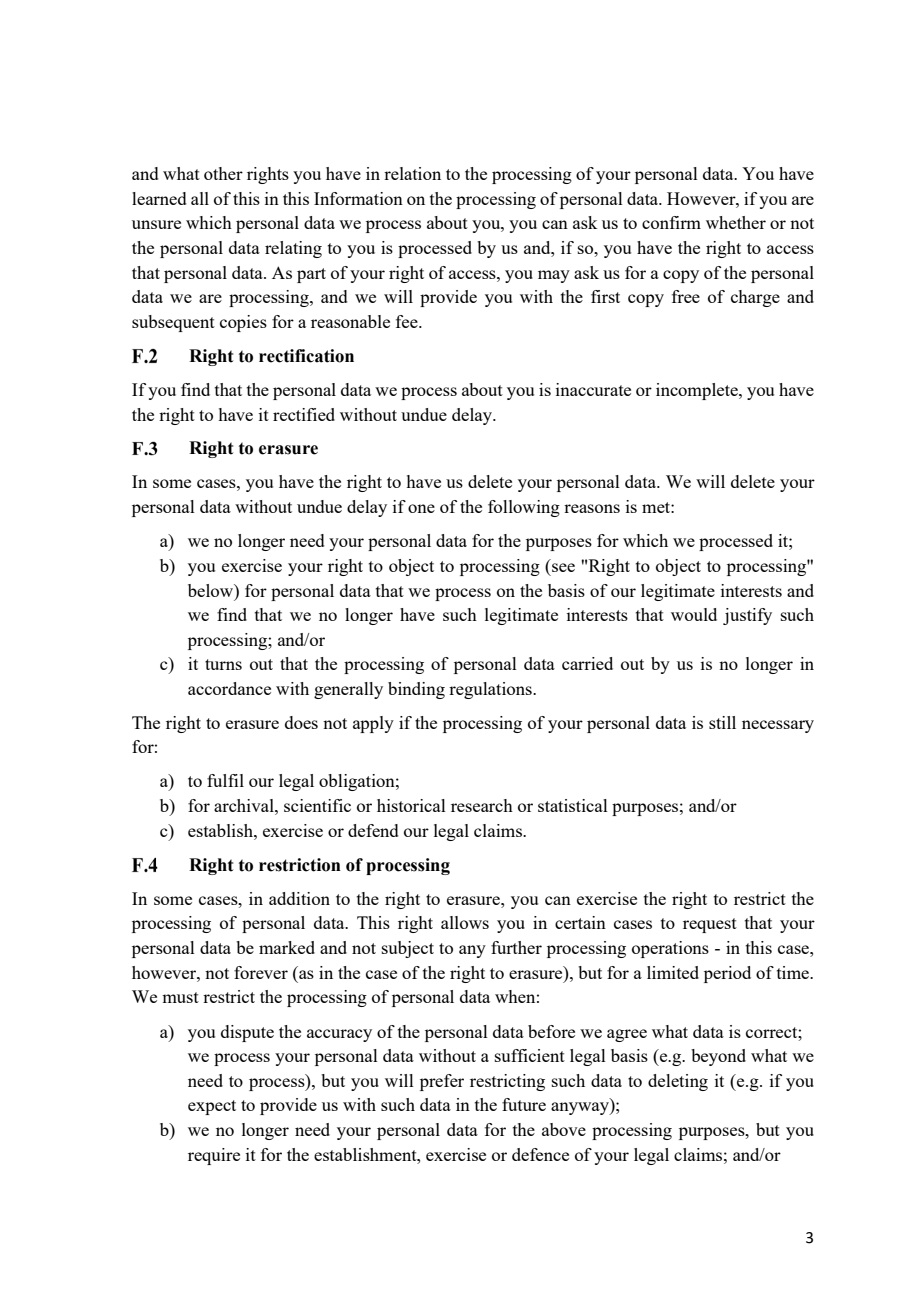 Image resolution: width=924 pixels, height=1308 pixels. Describe the element at coordinates (694, 614) in the screenshot. I see `would` at that location.
